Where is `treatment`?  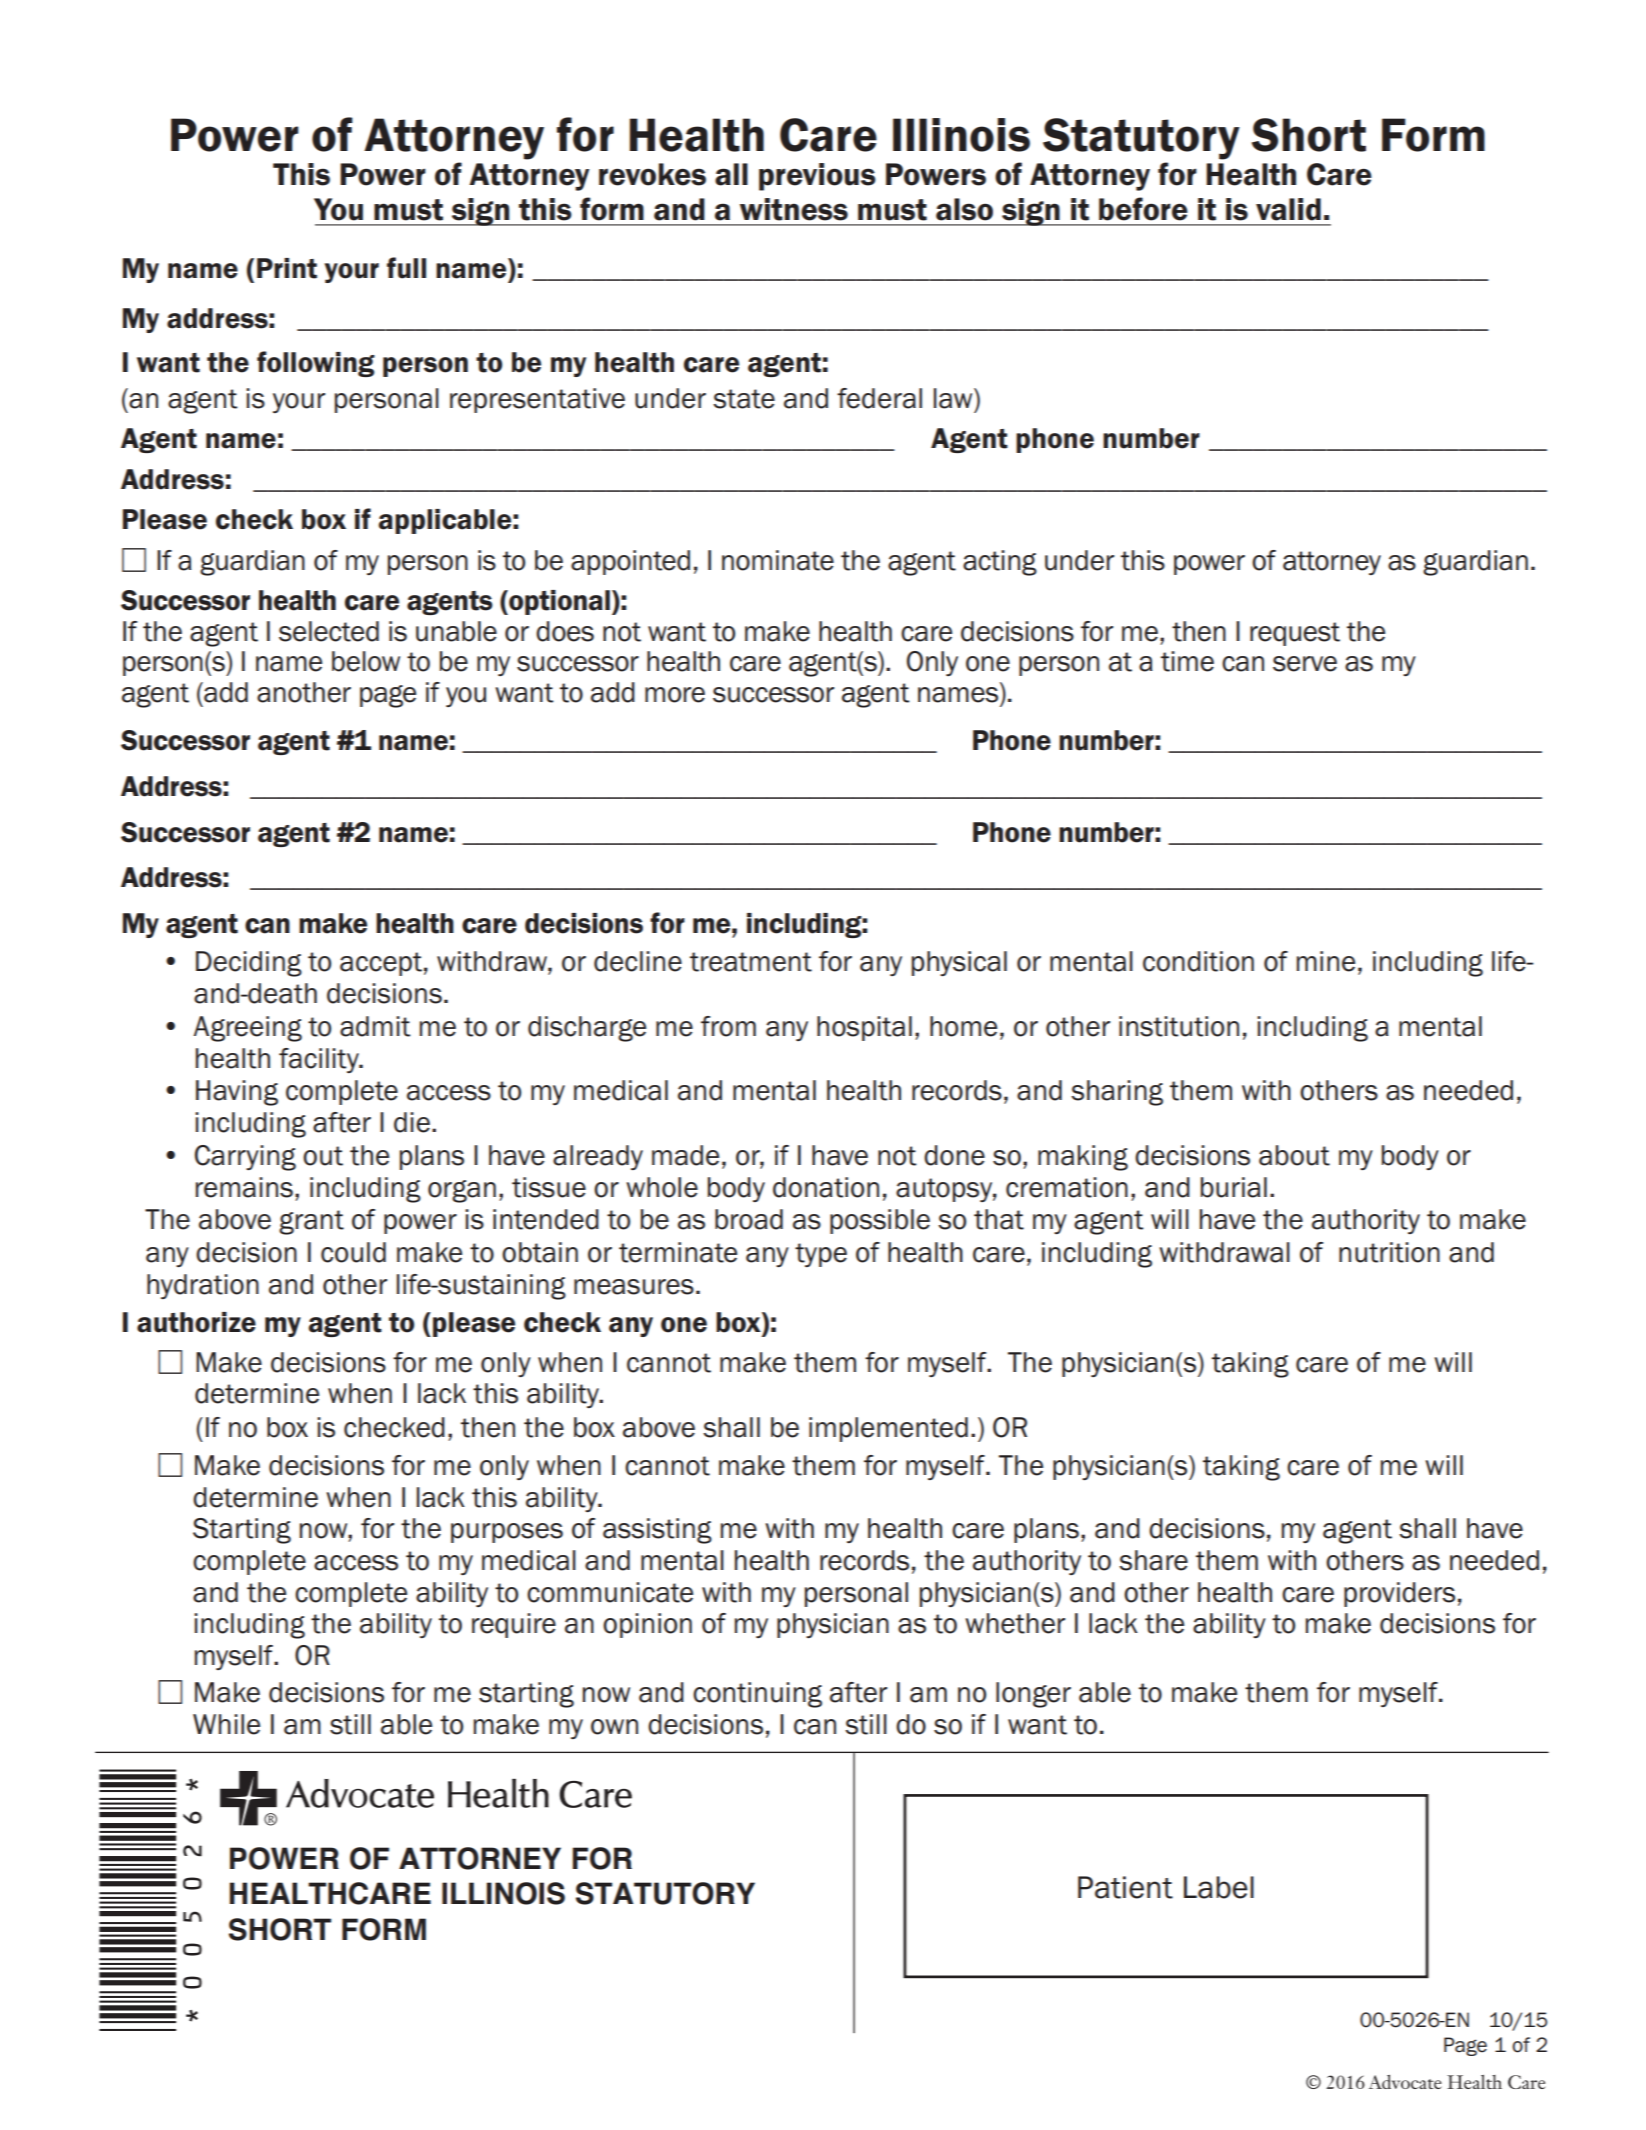
treatment is located at coordinates (751, 962).
